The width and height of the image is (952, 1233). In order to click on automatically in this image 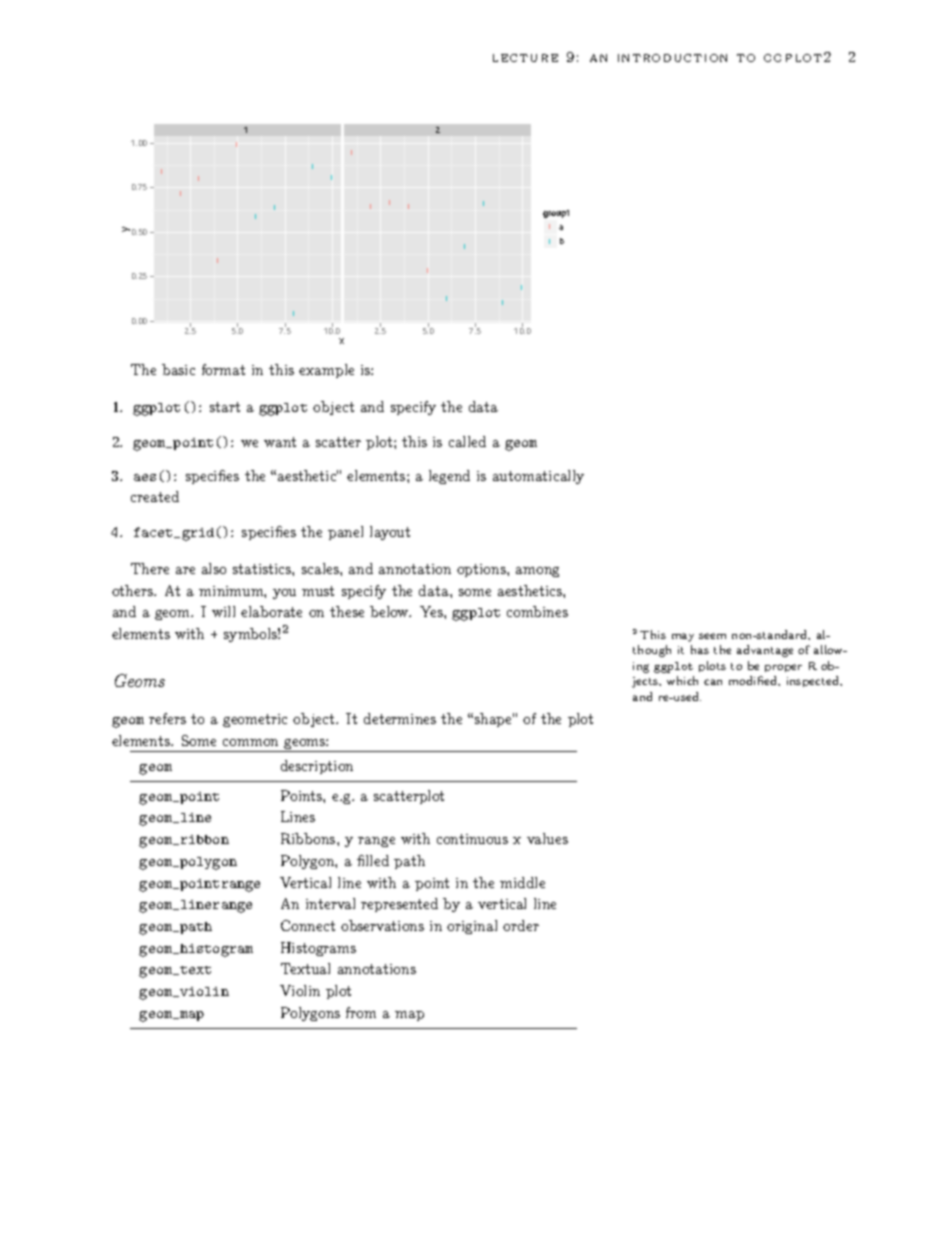, I will do `click(538, 477)`.
